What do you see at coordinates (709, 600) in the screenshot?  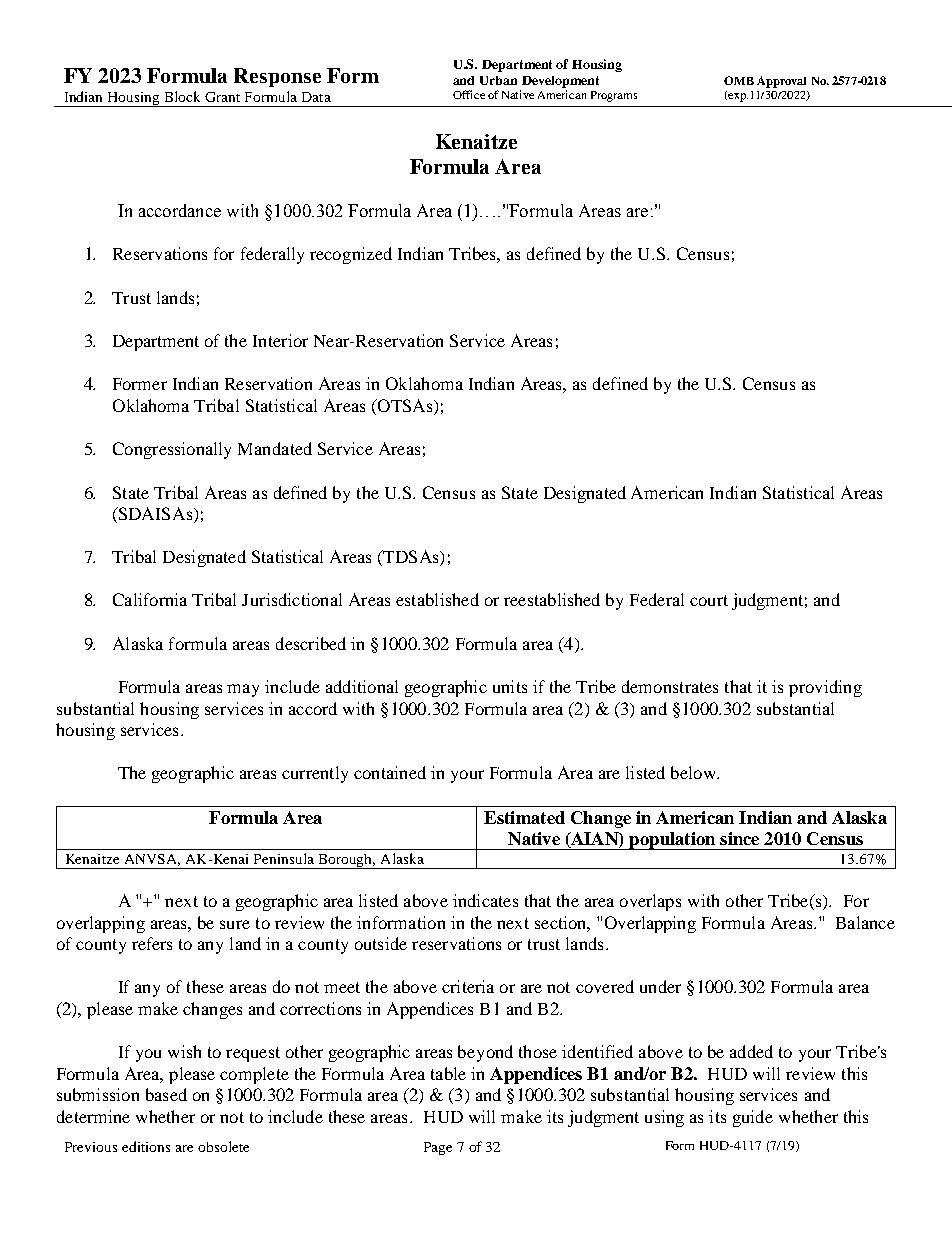 I see `court` at bounding box center [709, 600].
